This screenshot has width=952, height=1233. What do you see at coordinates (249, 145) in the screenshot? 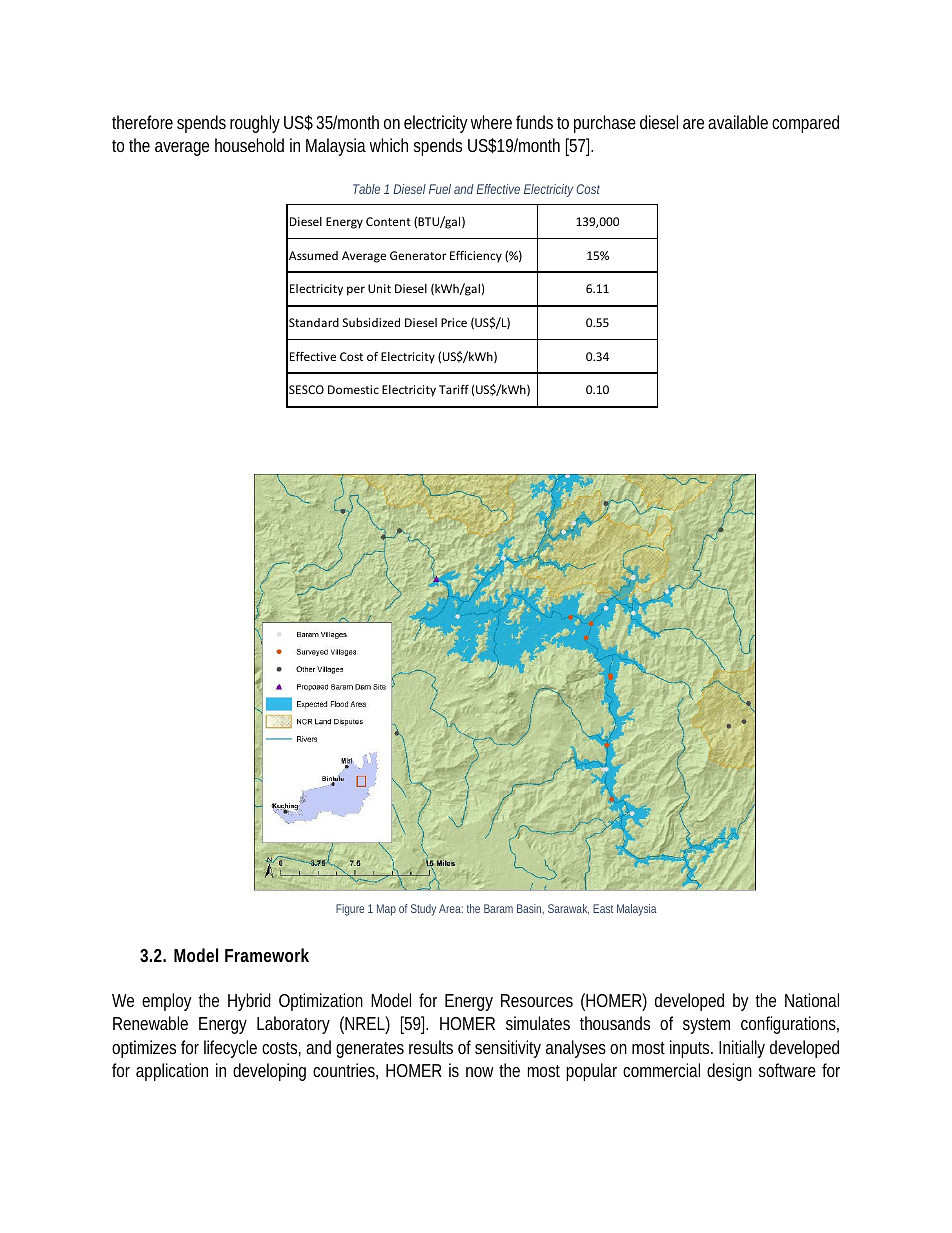
I see `household` at bounding box center [249, 145].
